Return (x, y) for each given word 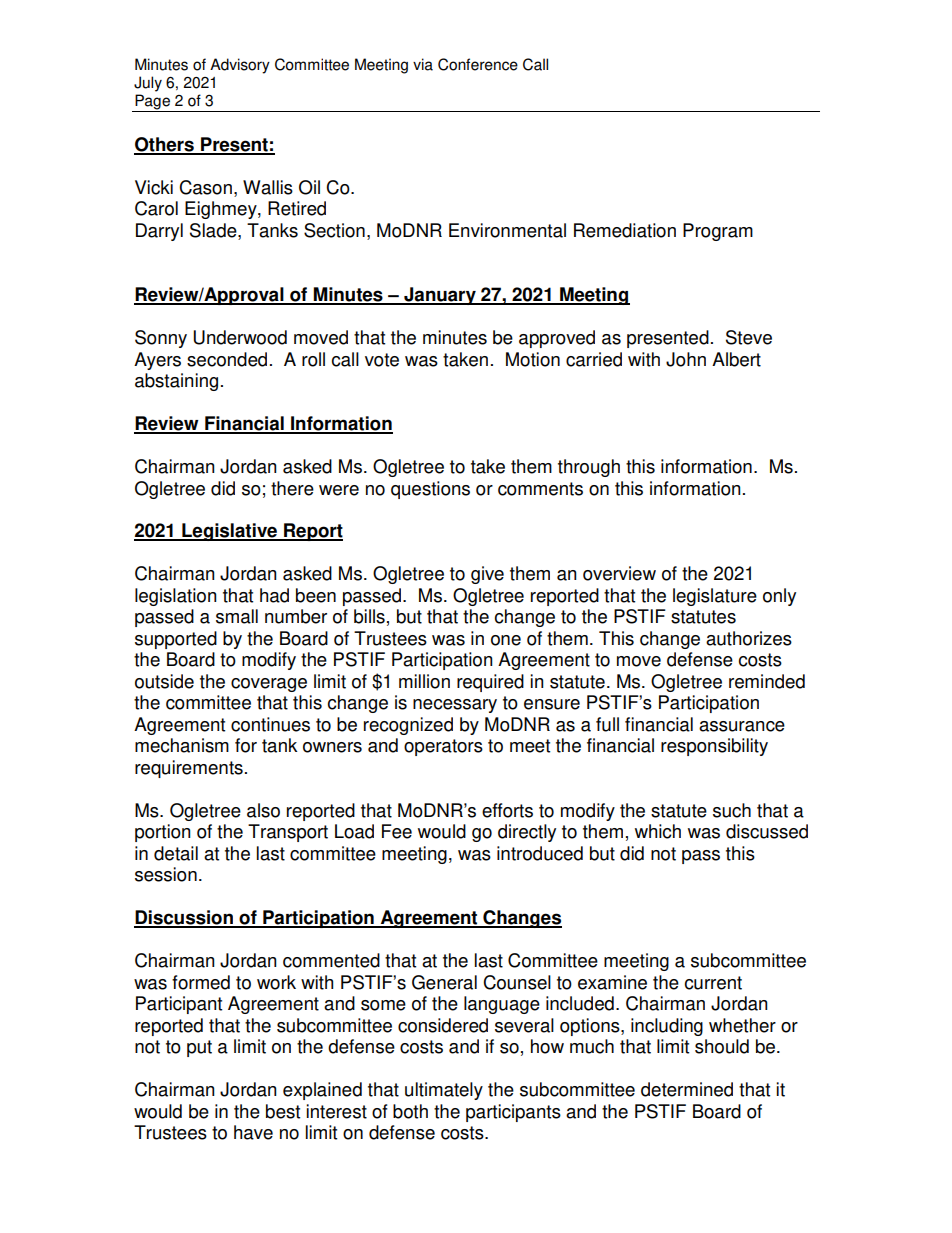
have (253, 1132)
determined (687, 1089)
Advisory (240, 66)
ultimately (444, 1091)
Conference (478, 64)
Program (718, 232)
